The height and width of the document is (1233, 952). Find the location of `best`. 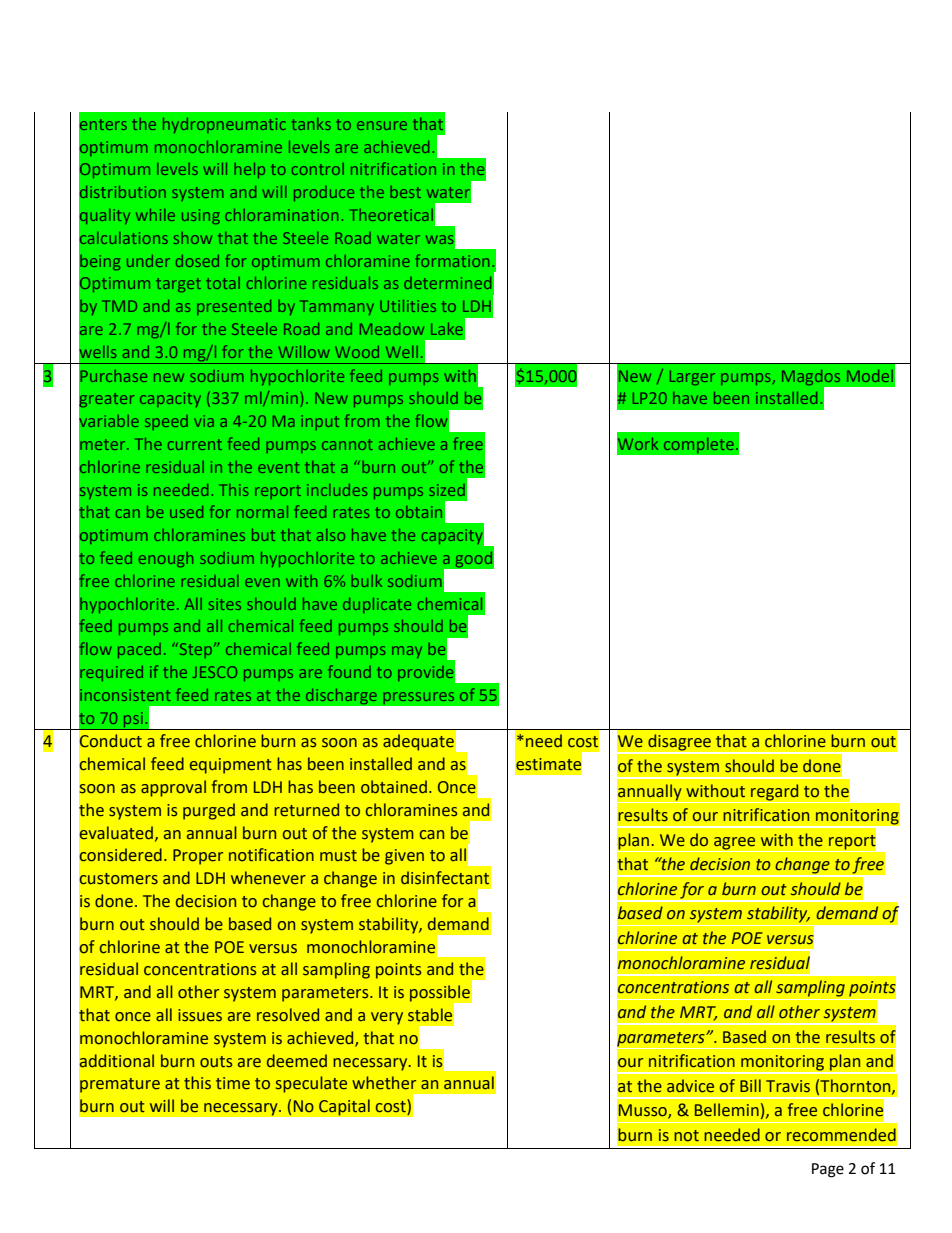

best is located at coordinates (405, 192).
